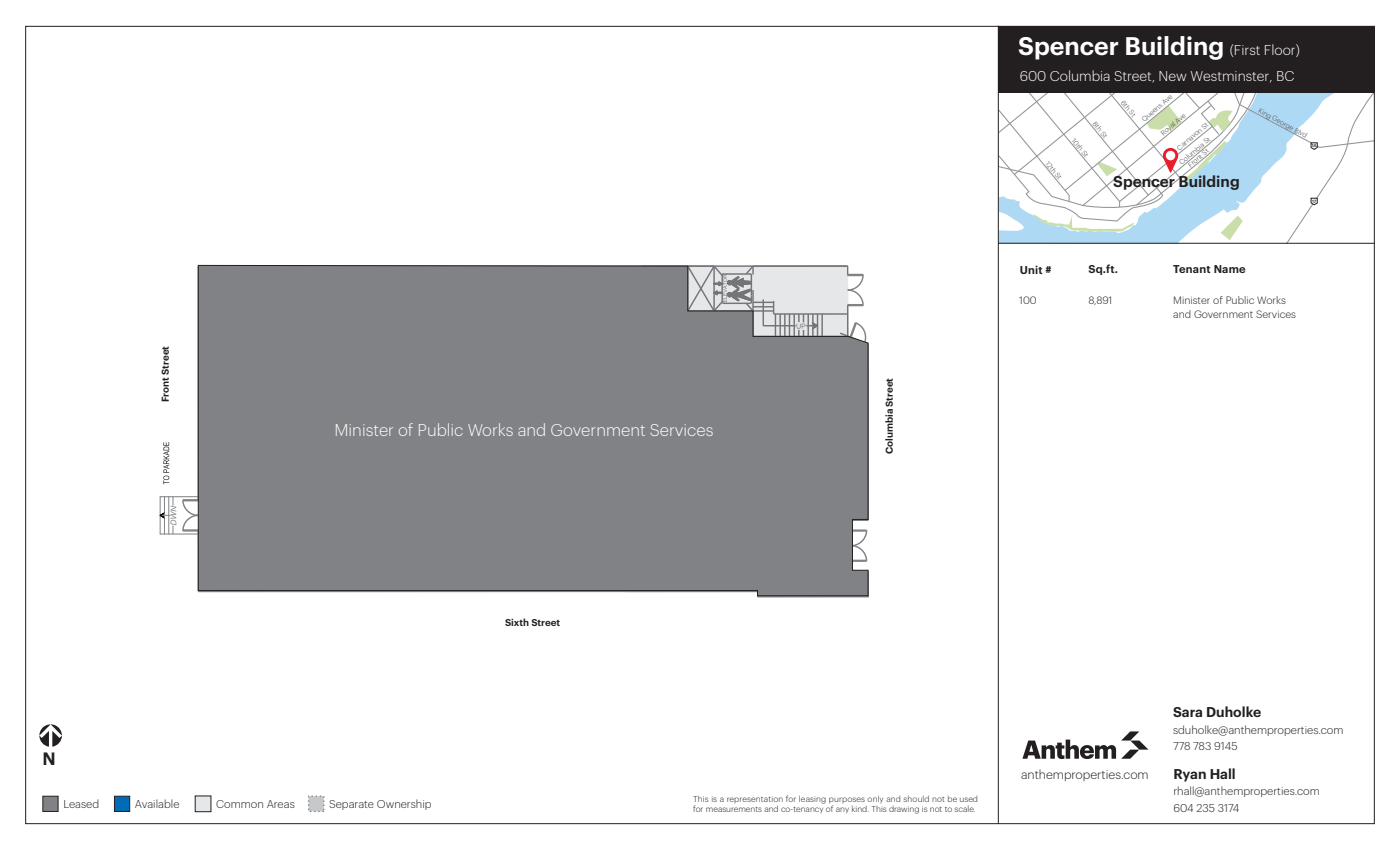 This screenshot has width=1400, height=850. I want to click on Common, so click(239, 804).
